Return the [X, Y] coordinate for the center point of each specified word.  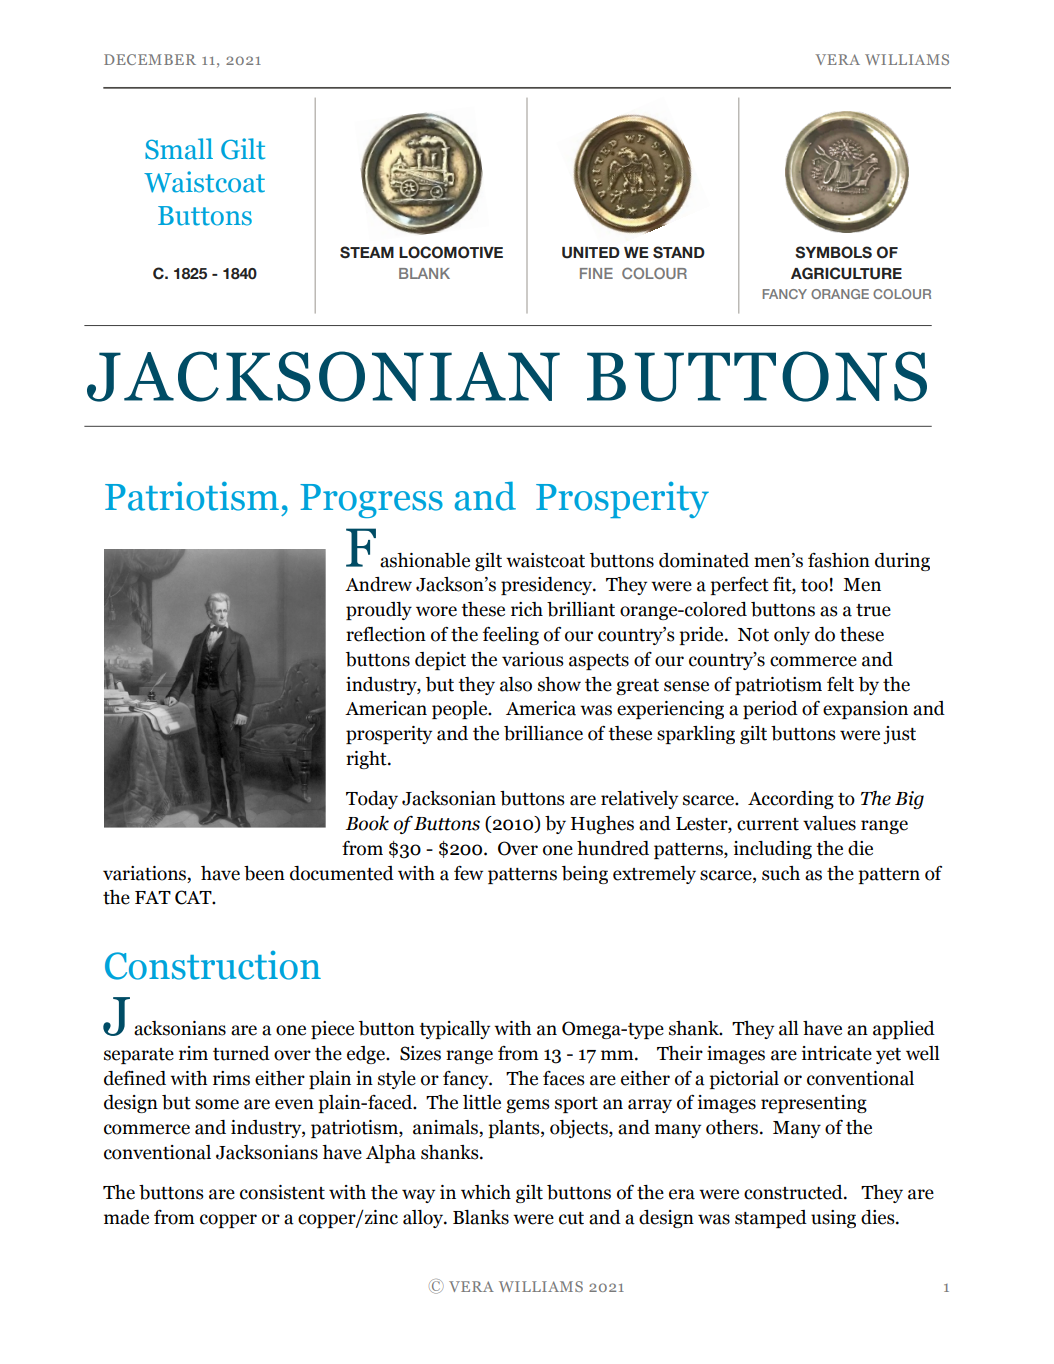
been [264, 873]
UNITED [591, 253]
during [902, 562]
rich [527, 609]
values [829, 823]
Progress [371, 501]
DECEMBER [150, 59]
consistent [282, 1192]
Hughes [602, 825]
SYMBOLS [833, 252]
